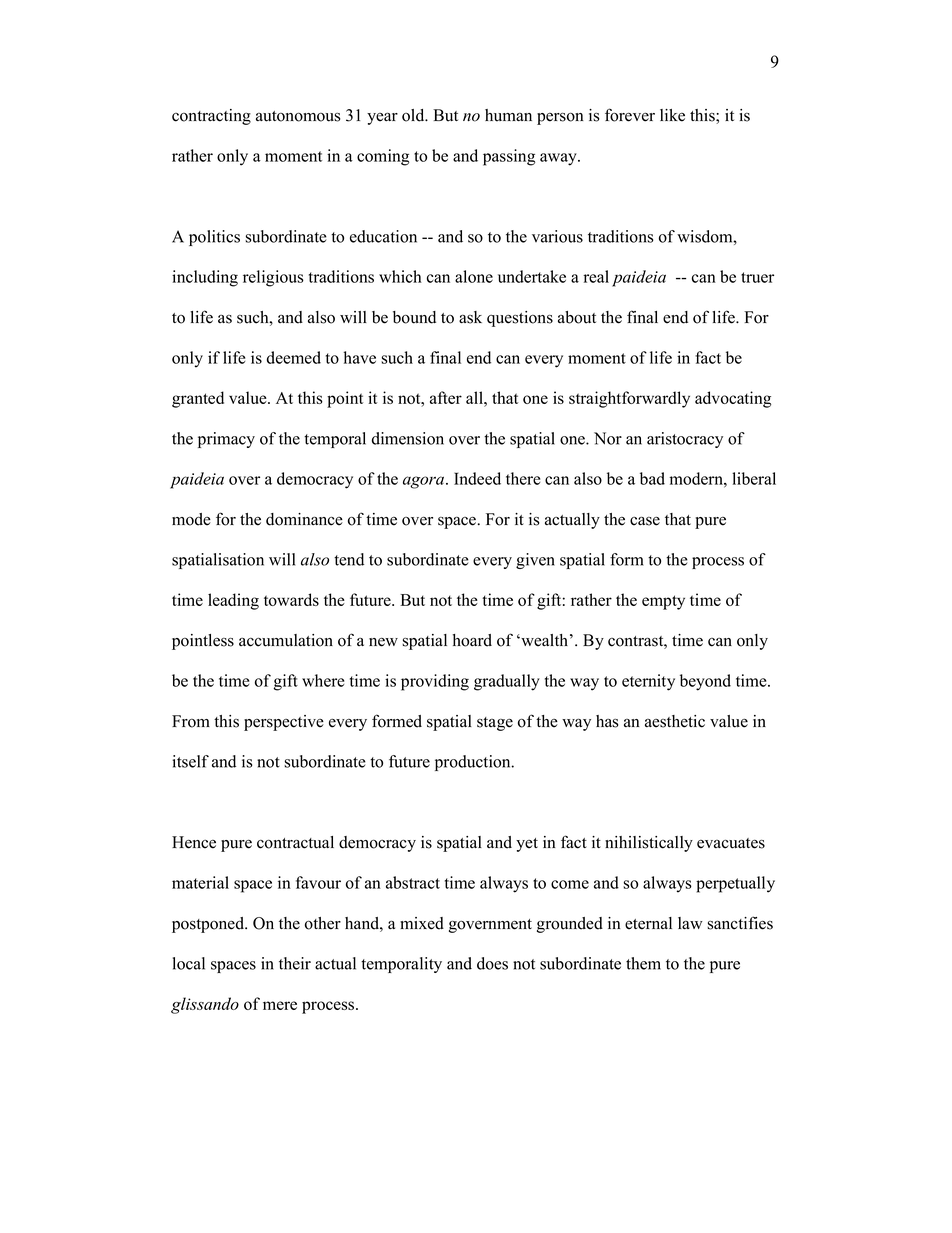 This image has height=1233, width=952. What do you see at coordinates (672, 115) in the image?
I see `like` at bounding box center [672, 115].
